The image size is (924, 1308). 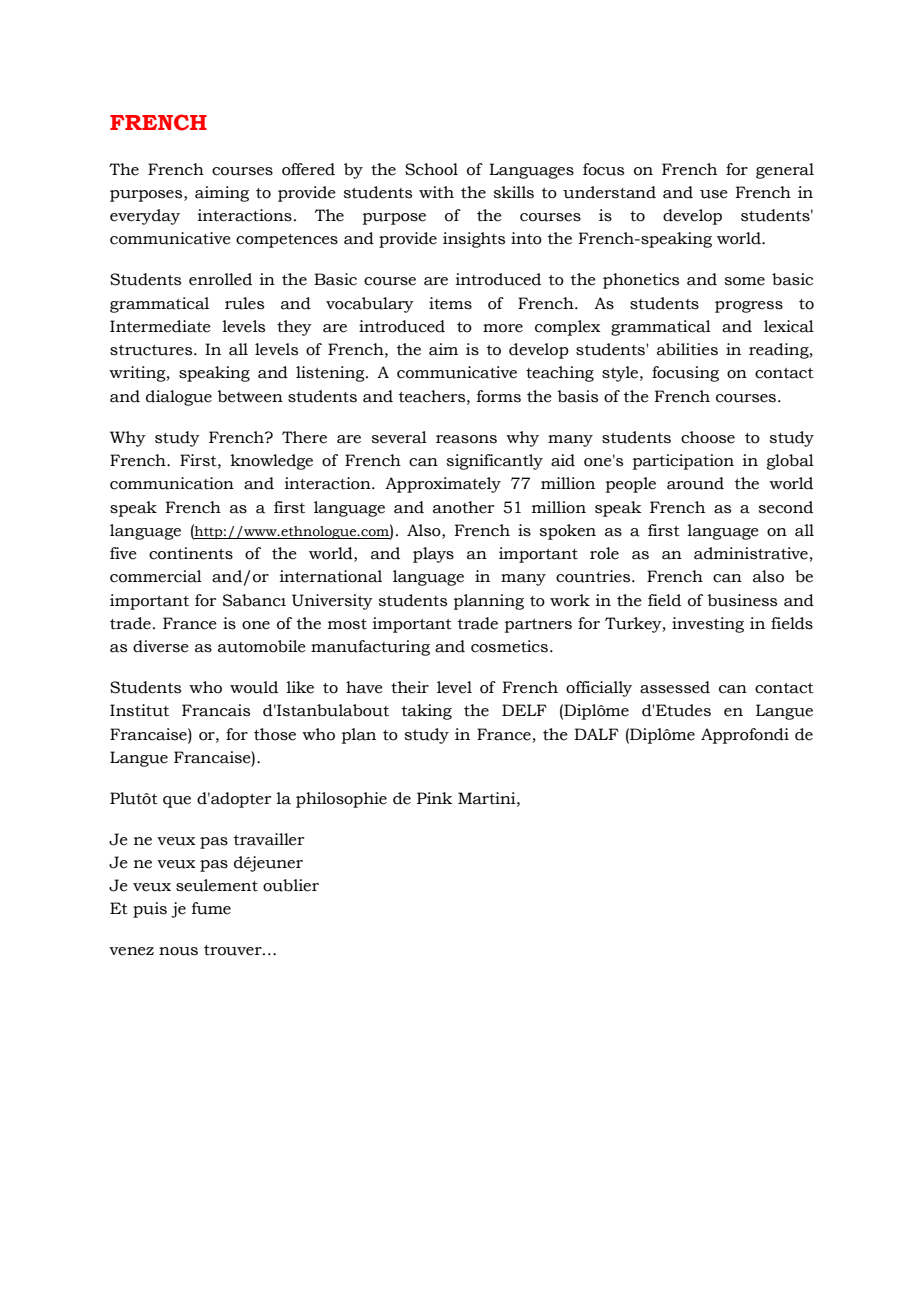 What do you see at coordinates (275, 734) in the page?
I see `those` at bounding box center [275, 734].
